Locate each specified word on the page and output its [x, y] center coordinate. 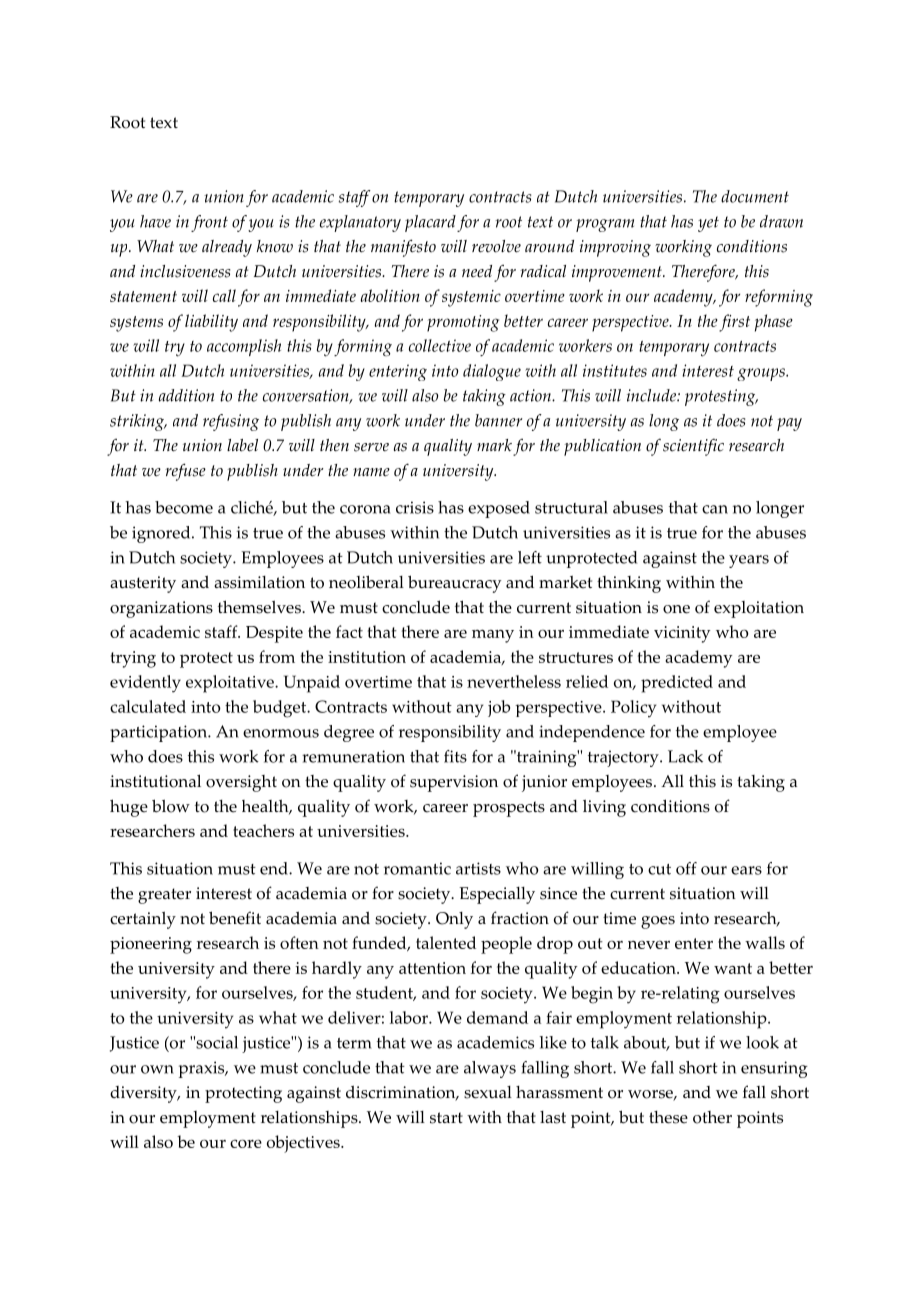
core [246, 1143]
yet [708, 224]
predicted [677, 684]
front [209, 223]
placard [430, 223]
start [446, 1118]
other [712, 1117]
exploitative [231, 684]
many [493, 636]
